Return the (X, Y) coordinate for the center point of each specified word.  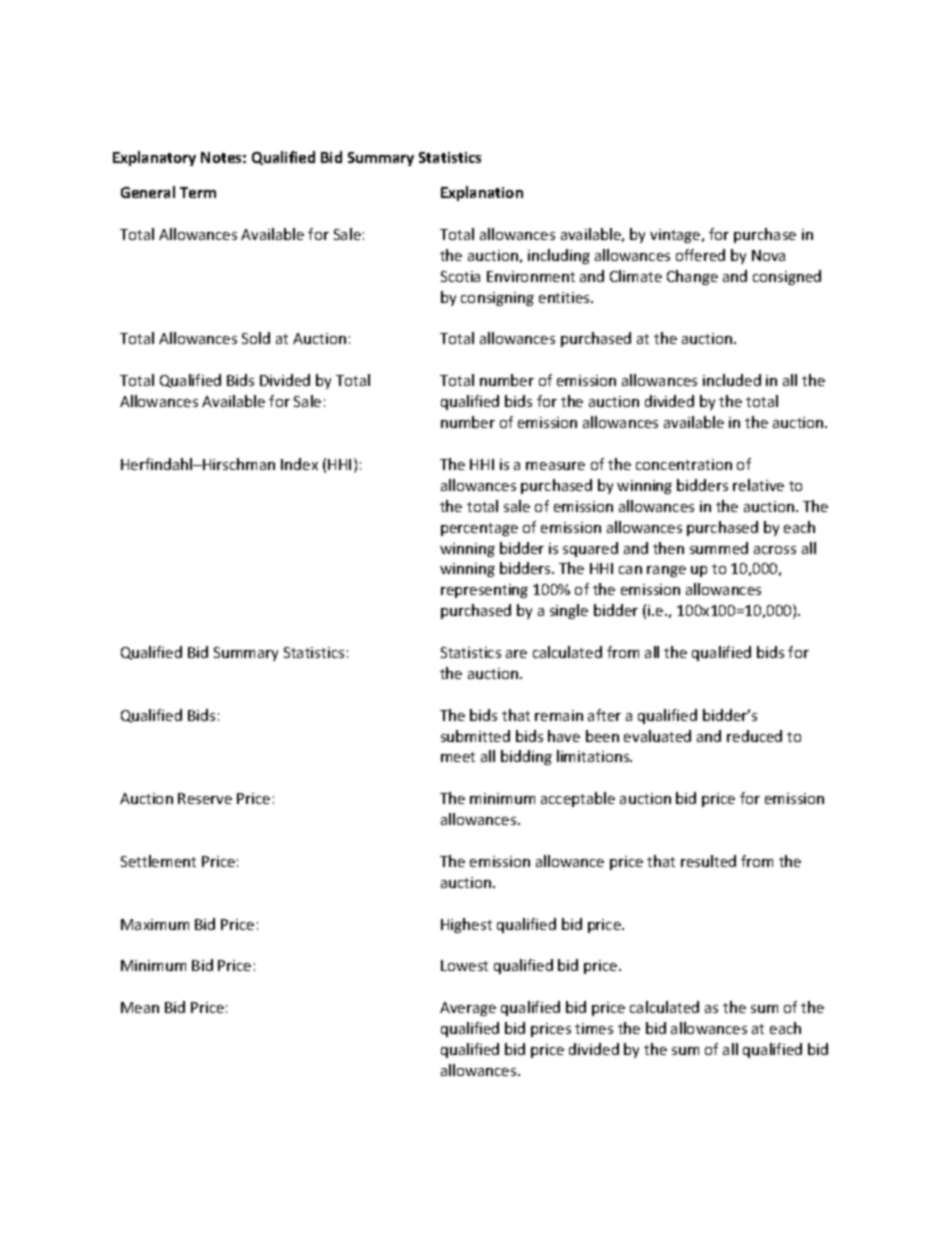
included (732, 380)
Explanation (482, 193)
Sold (256, 338)
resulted (708, 861)
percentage (479, 529)
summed (719, 548)
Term (198, 192)
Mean (140, 1007)
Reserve (205, 798)
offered (700, 255)
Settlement (158, 861)
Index (299, 464)
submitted (475, 736)
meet (458, 757)
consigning (497, 299)
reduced (754, 736)
